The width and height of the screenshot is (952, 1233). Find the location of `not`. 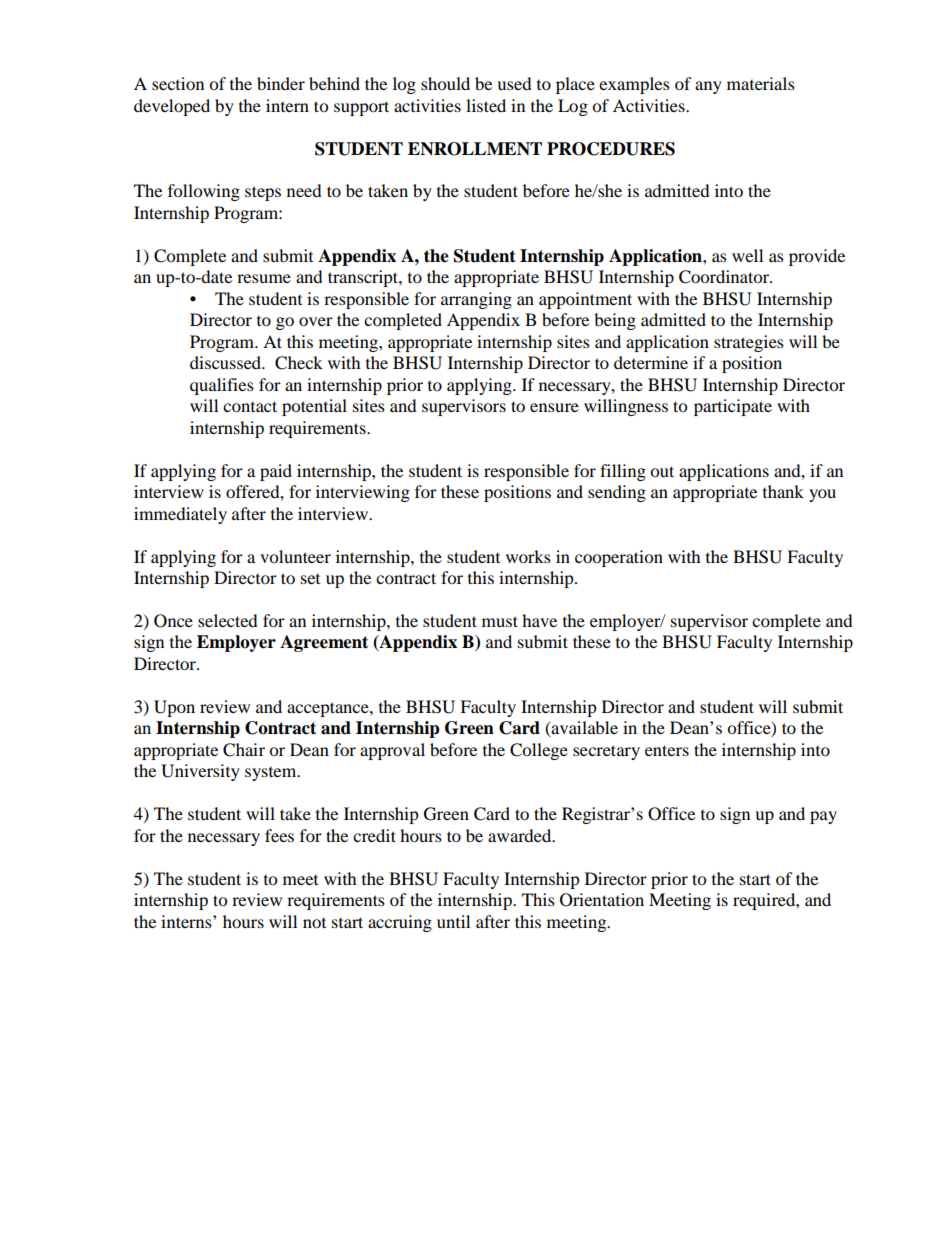

not is located at coordinates (314, 923).
